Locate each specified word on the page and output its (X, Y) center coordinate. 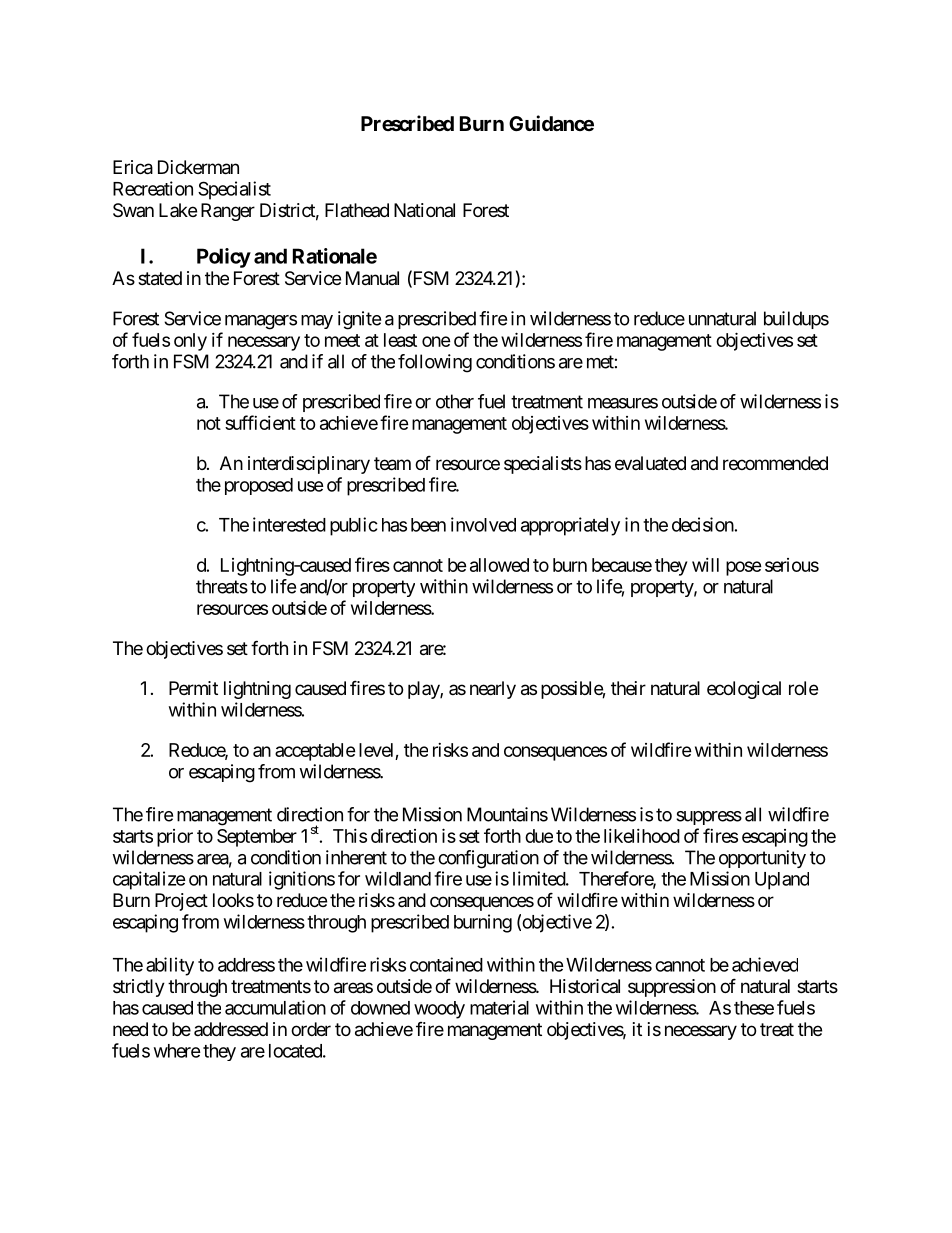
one (436, 341)
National (424, 210)
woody (439, 1010)
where (177, 1051)
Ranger (228, 212)
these (754, 1008)
